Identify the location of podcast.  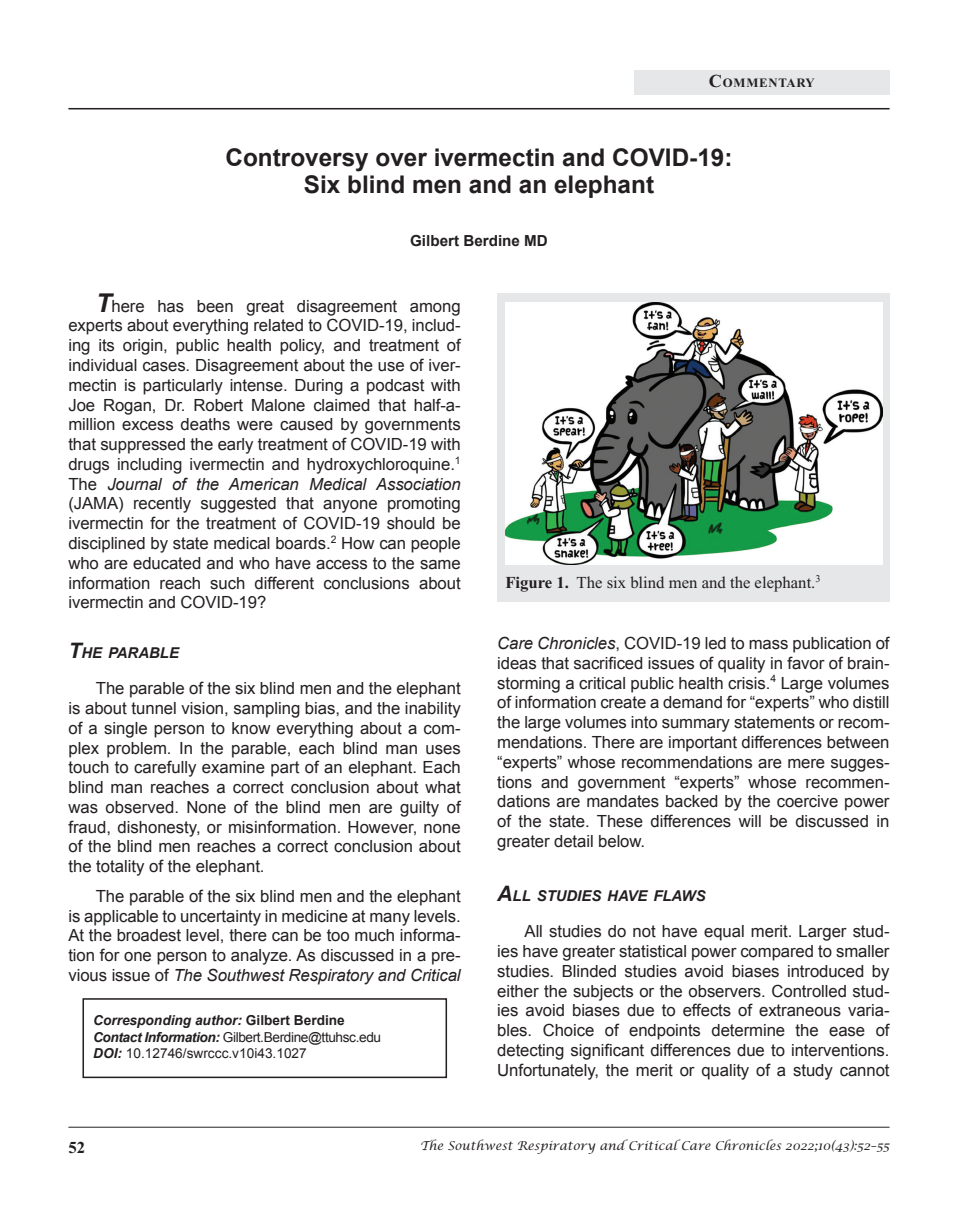
(395, 387).
